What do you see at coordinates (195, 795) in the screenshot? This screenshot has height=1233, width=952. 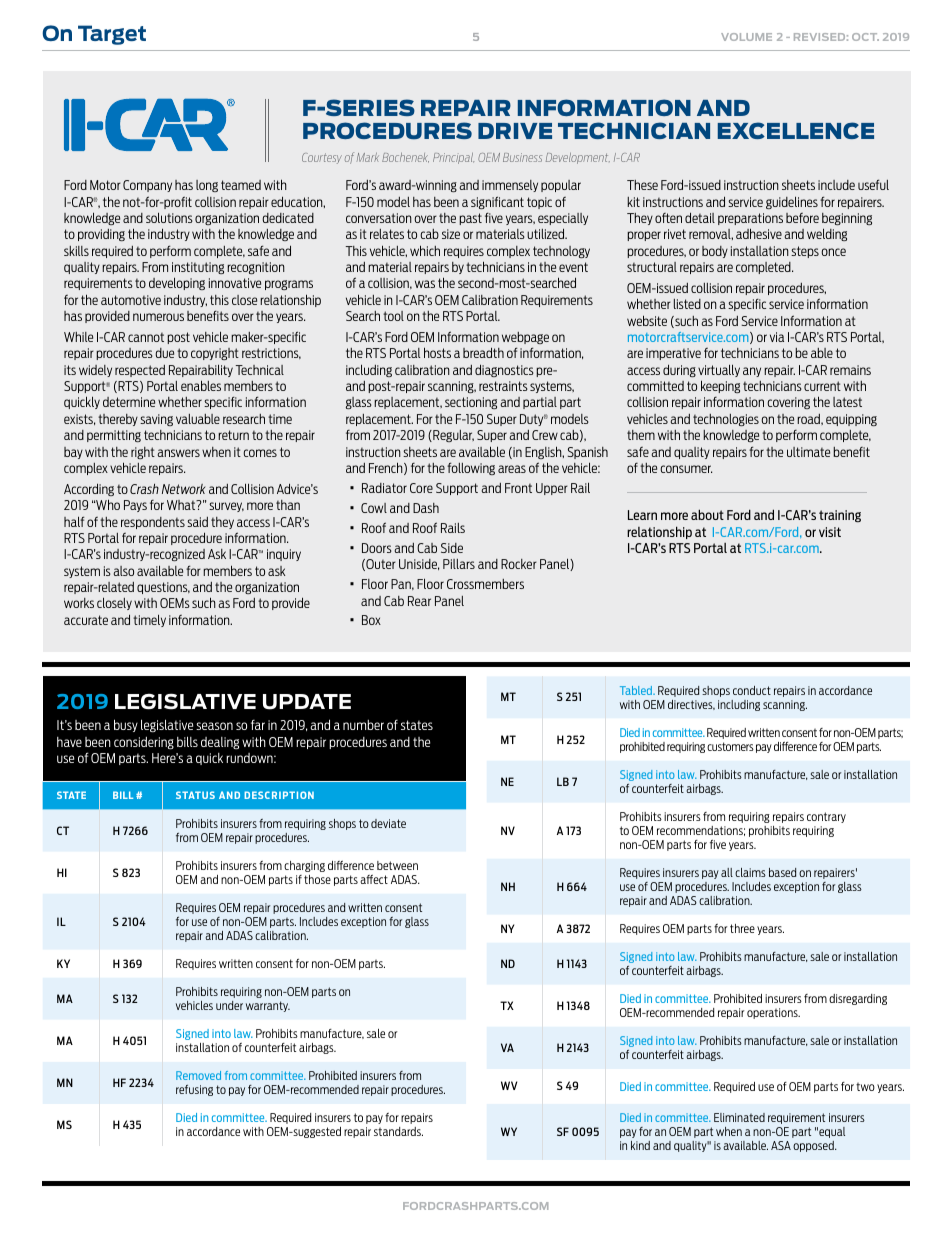 I see `STATUS` at bounding box center [195, 795].
